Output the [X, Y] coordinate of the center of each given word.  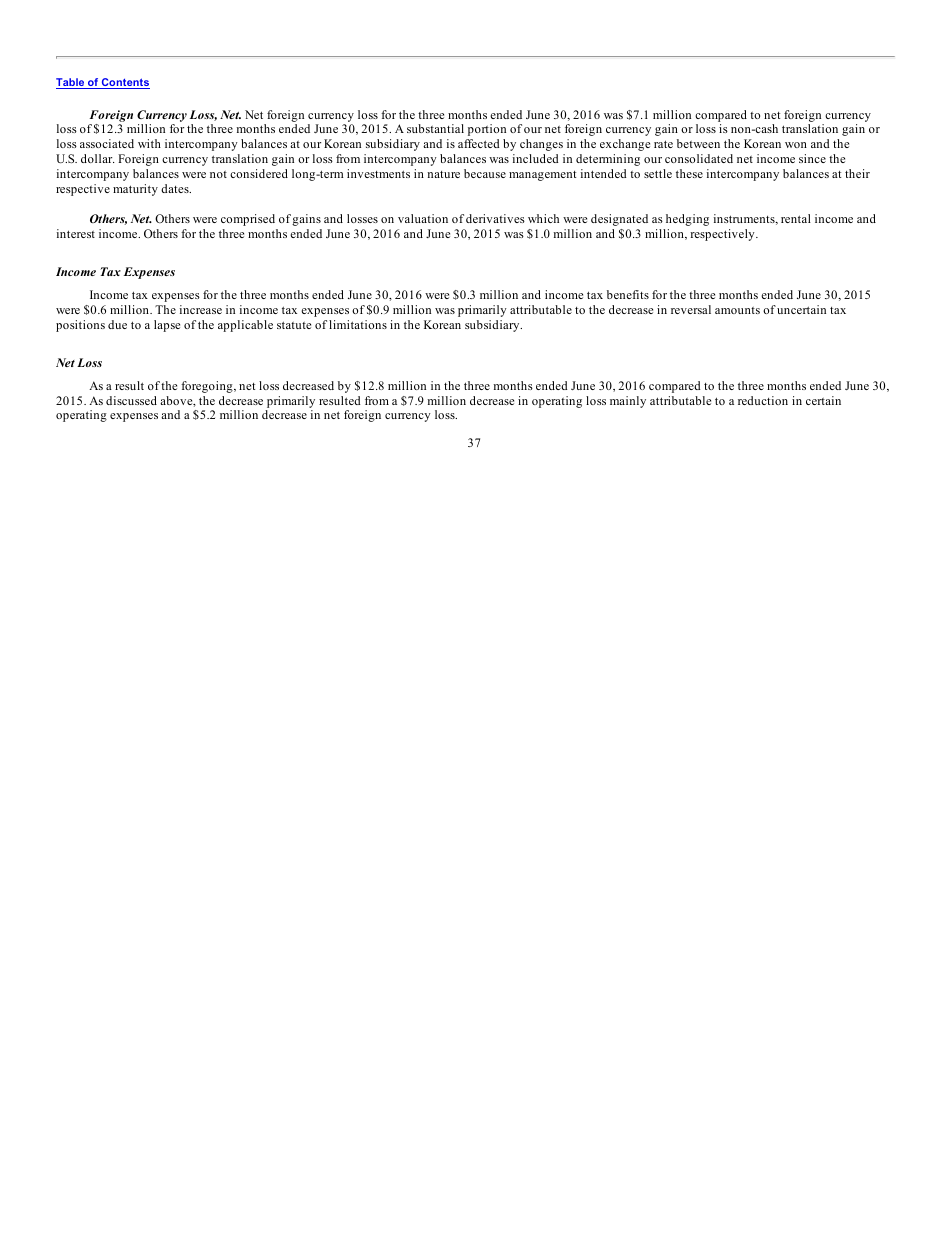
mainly [628, 402]
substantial [435, 128]
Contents [125, 83]
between [698, 143]
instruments [745, 219]
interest [76, 233]
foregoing [208, 387]
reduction [763, 400]
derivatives [495, 218]
